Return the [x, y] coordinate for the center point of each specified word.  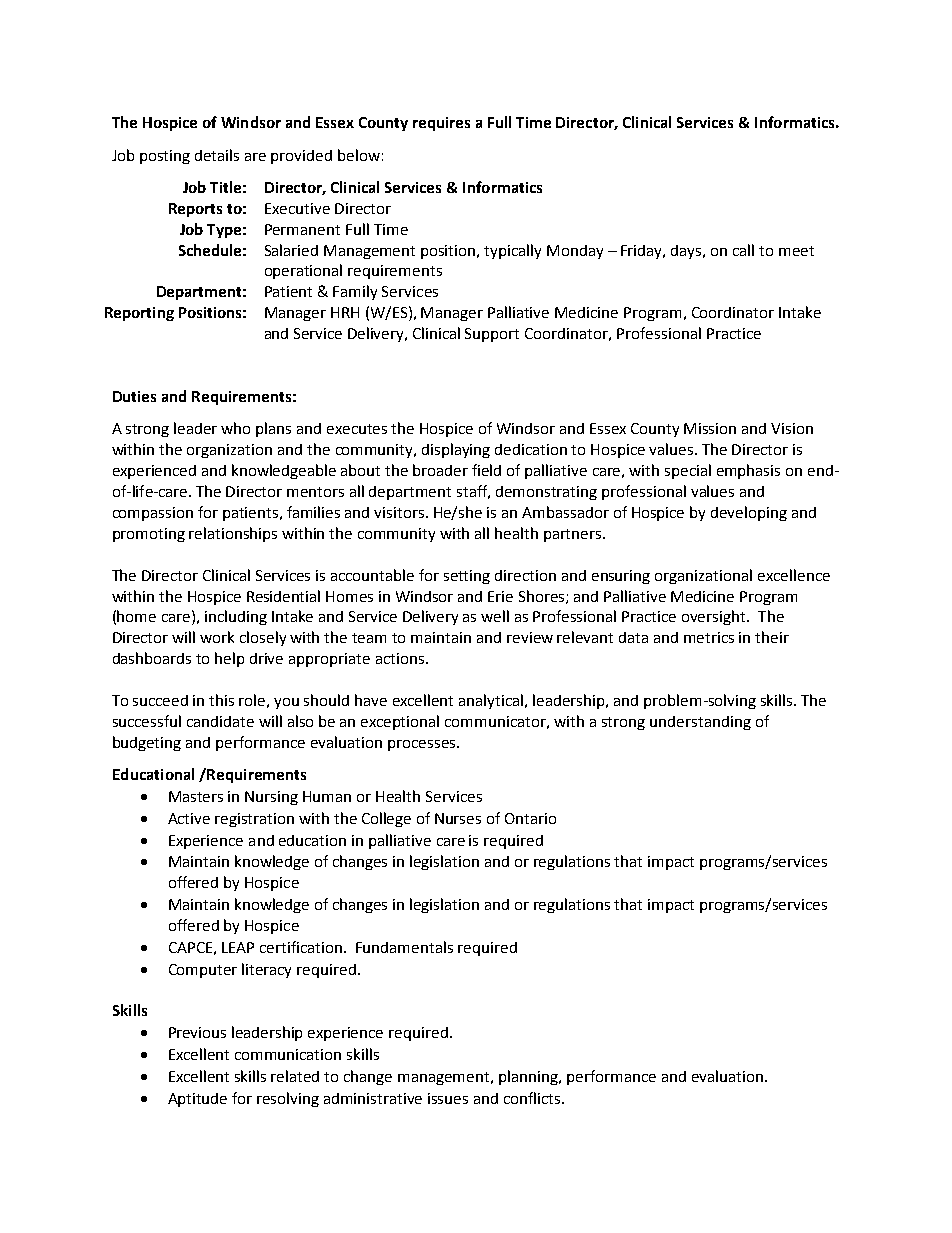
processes [423, 745]
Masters [196, 796]
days [688, 252]
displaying [456, 450]
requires [441, 124]
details [217, 155]
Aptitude [197, 1100]
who [235, 428]
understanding [700, 723]
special [688, 471]
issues [448, 1098]
